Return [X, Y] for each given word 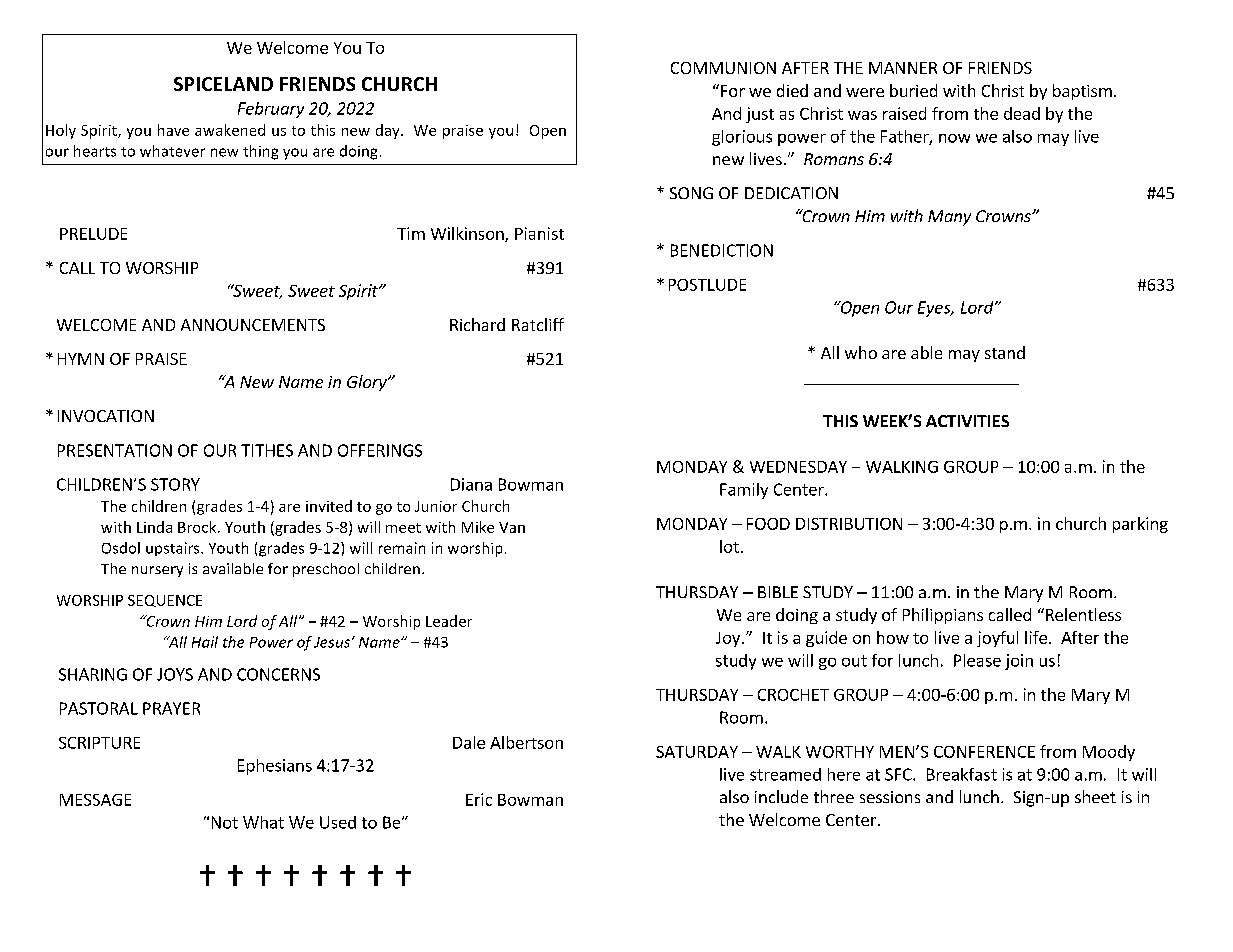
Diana [471, 484]
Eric [479, 799]
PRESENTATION [115, 450]
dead [1022, 113]
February [271, 110]
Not [225, 822]
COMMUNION [723, 68]
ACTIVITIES [967, 421]
